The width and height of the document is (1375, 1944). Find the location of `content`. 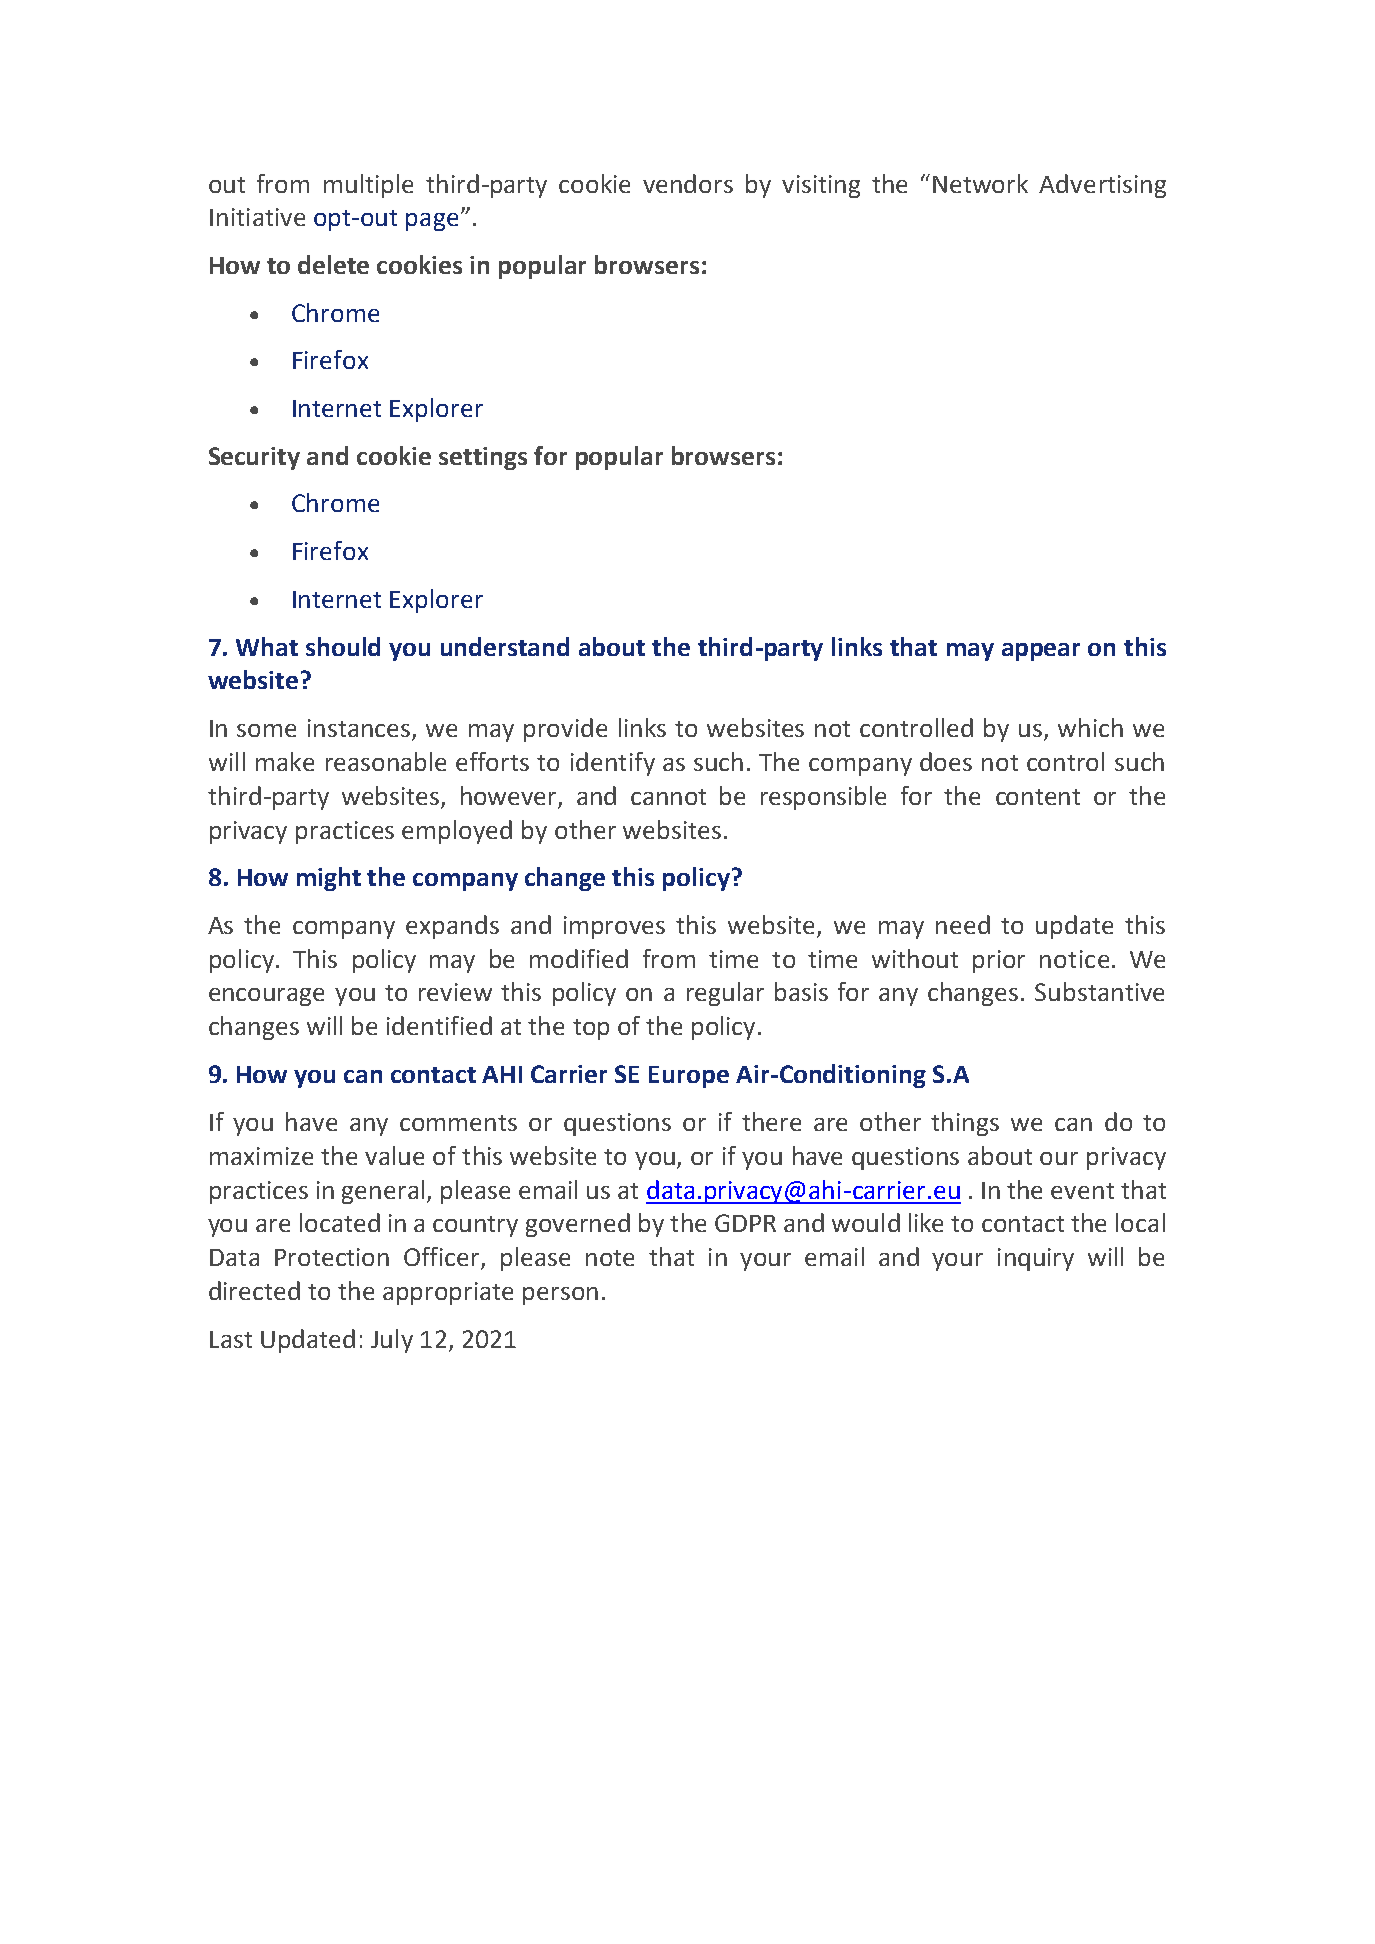

content is located at coordinates (1038, 797).
